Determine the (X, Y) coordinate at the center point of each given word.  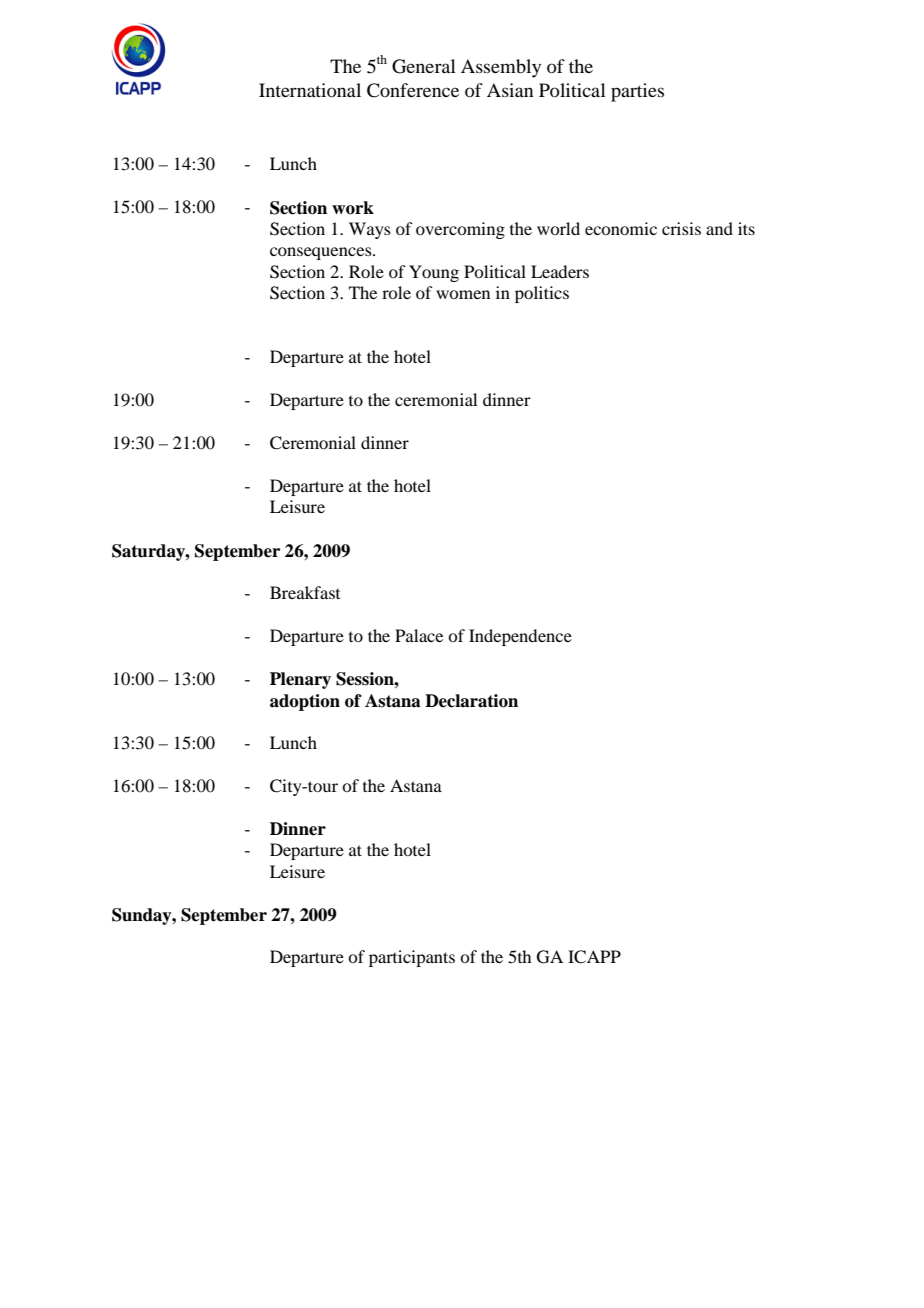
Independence (520, 637)
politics (542, 294)
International (310, 90)
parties (637, 92)
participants (412, 958)
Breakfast (305, 592)
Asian (510, 90)
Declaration (471, 701)
